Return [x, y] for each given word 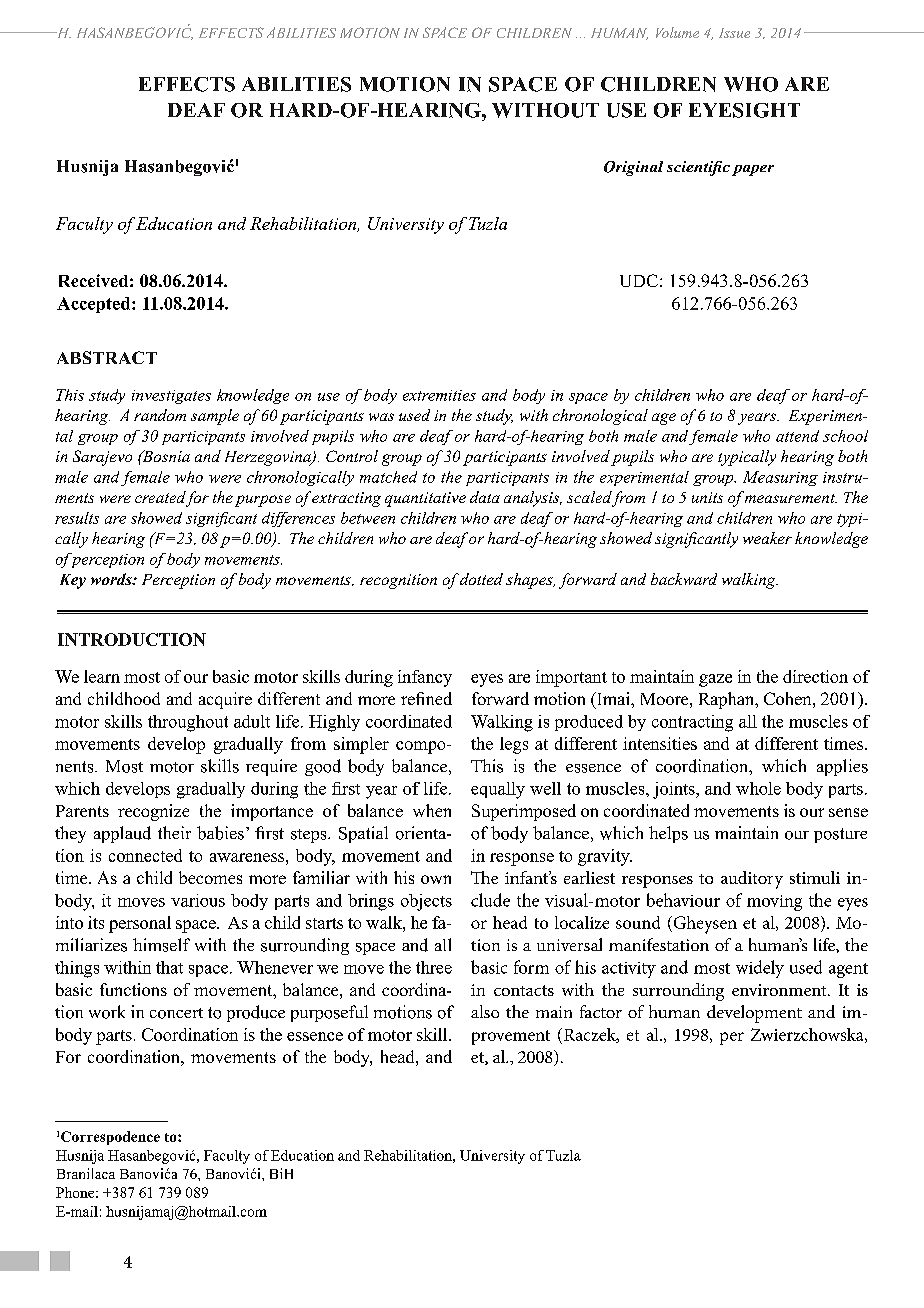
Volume [677, 32]
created [161, 498]
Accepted [95, 305]
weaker [767, 538]
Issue [734, 33]
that [169, 967]
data [485, 497]
